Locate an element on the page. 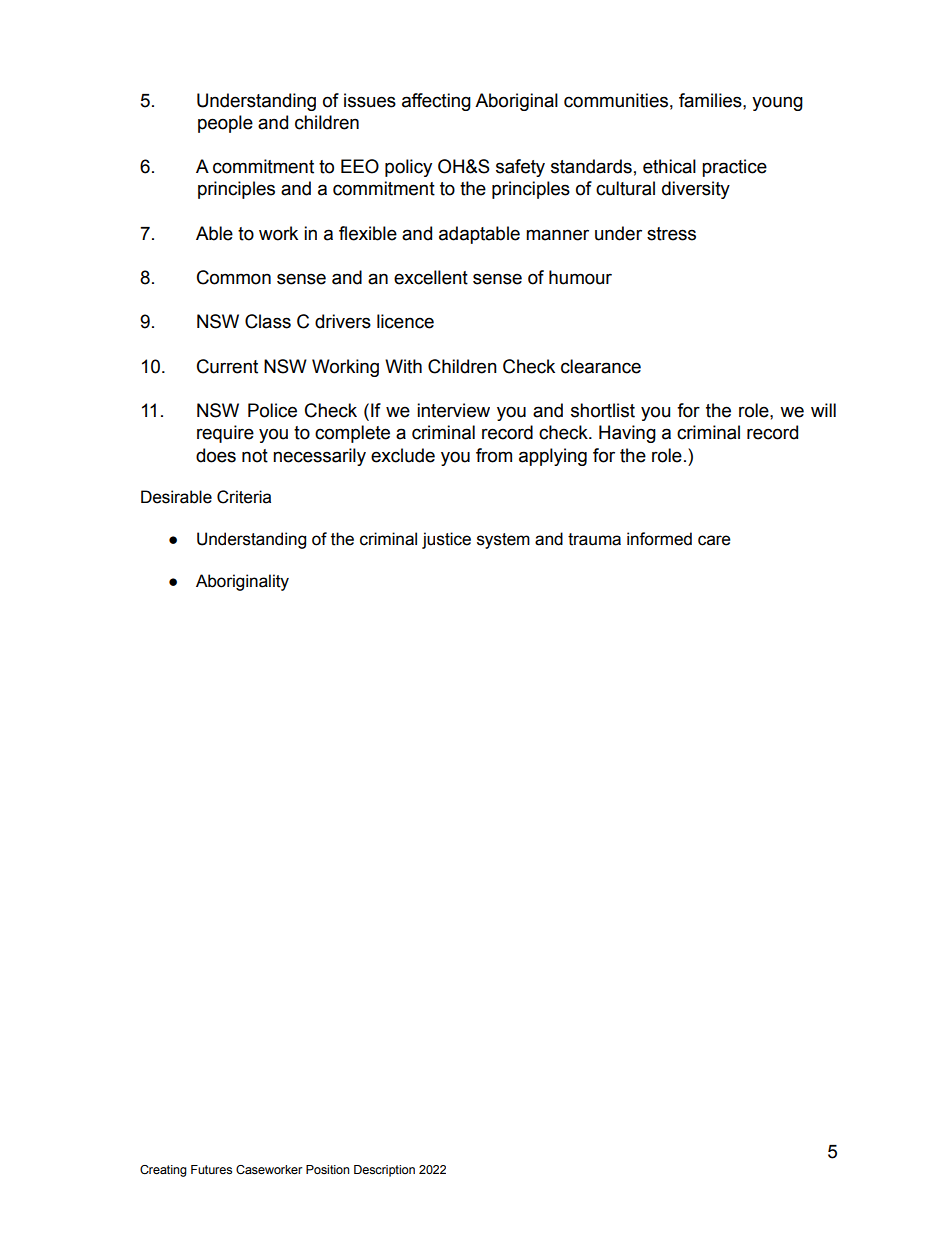 The height and width of the document is (1233, 952). not is located at coordinates (255, 456).
